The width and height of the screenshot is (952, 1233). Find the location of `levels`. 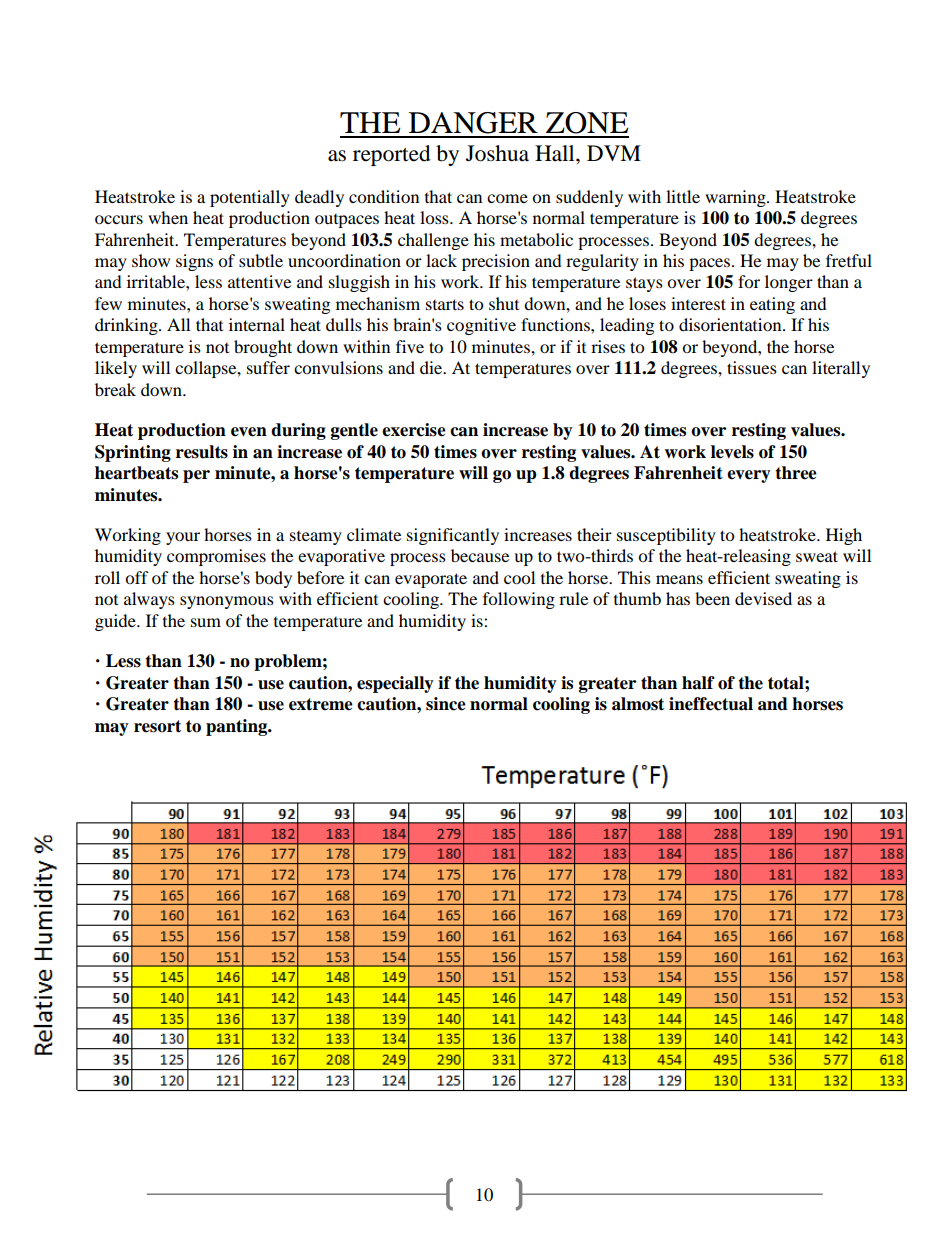

levels is located at coordinates (732, 452).
